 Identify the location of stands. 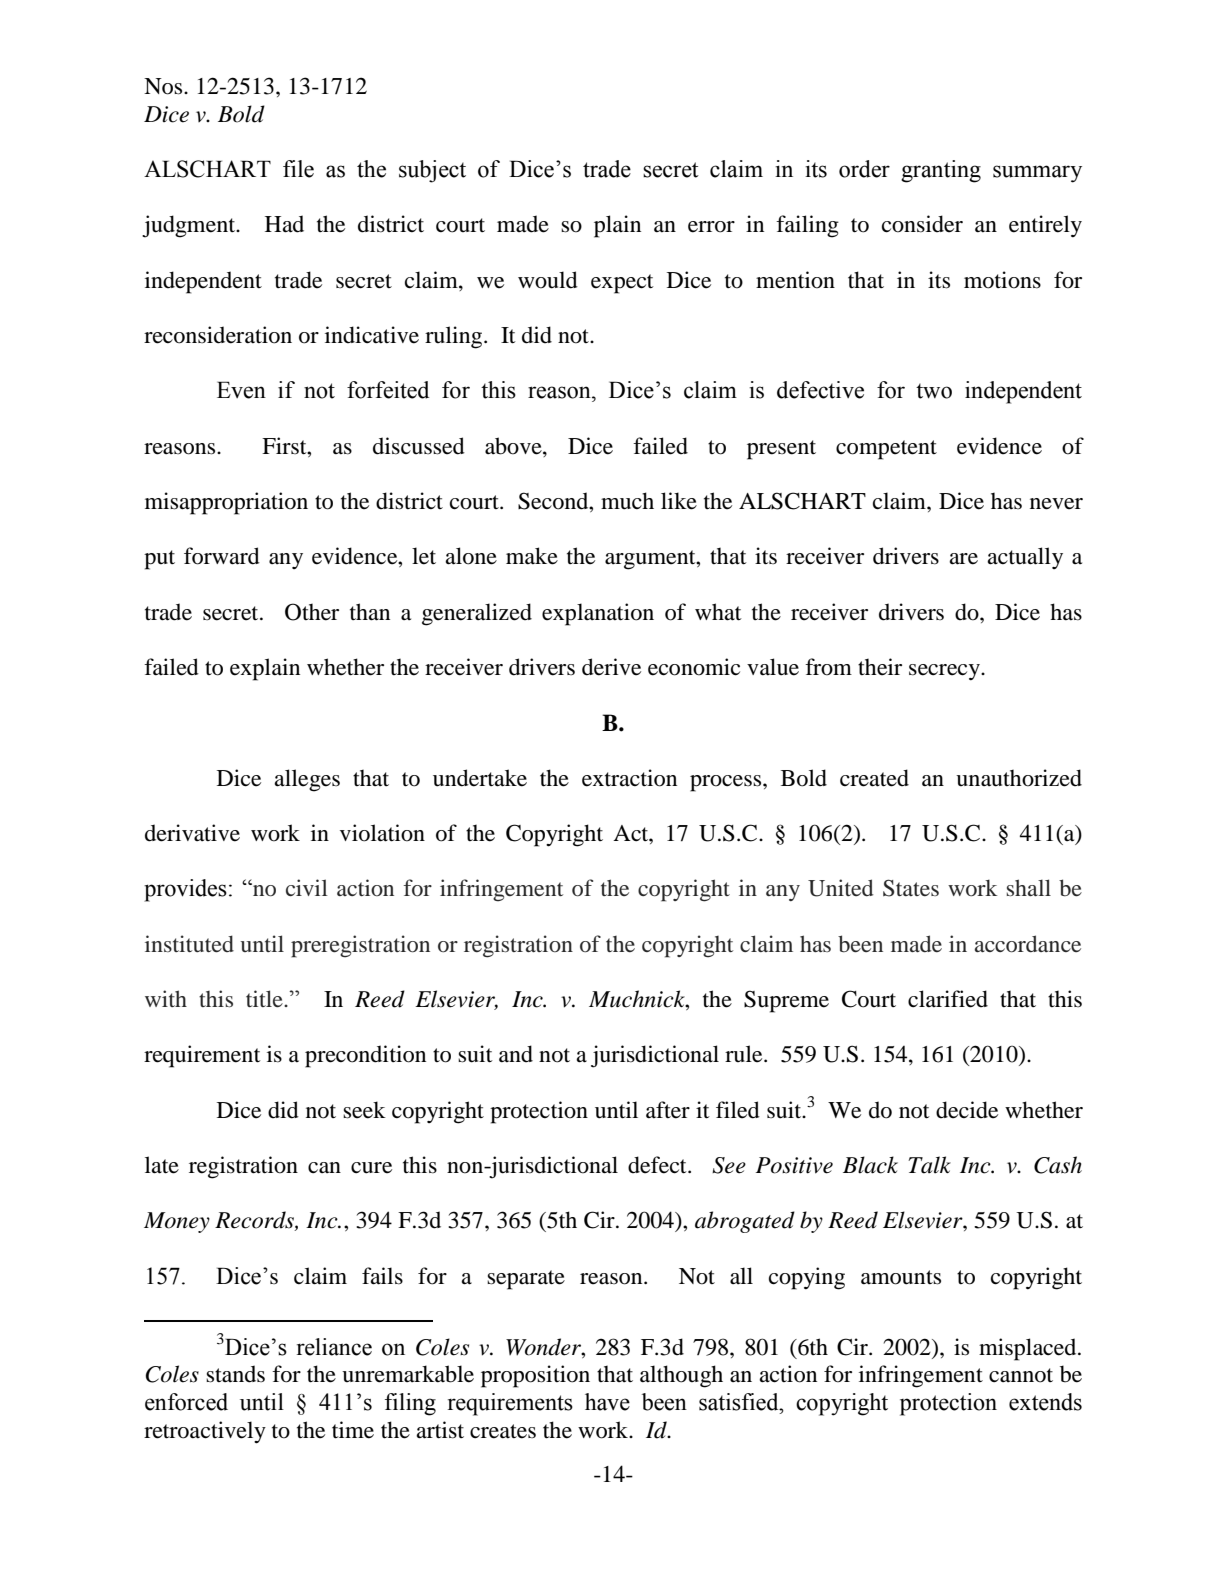
(235, 1374).
